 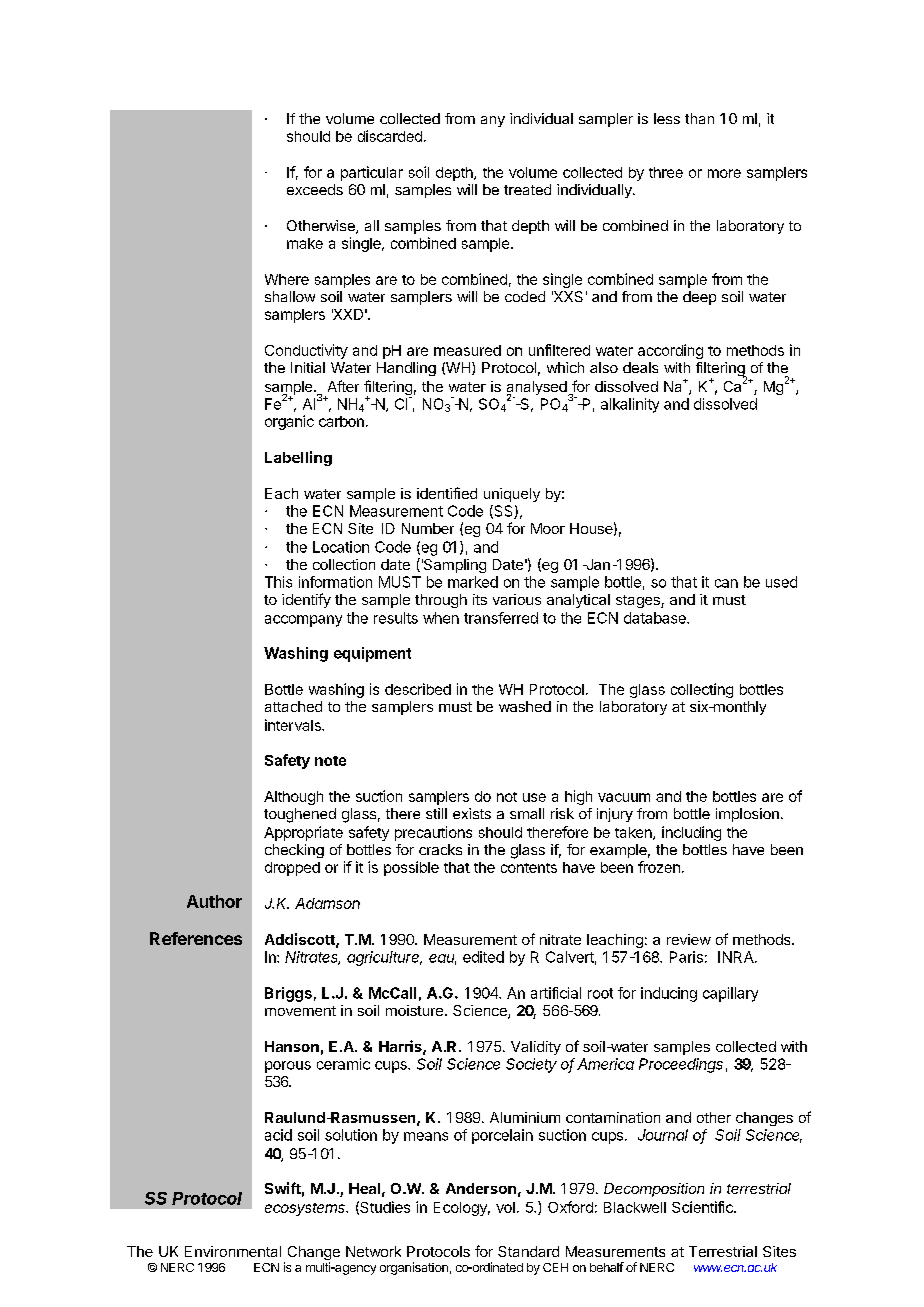 What do you see at coordinates (726, 583) in the document?
I see `can` at bounding box center [726, 583].
